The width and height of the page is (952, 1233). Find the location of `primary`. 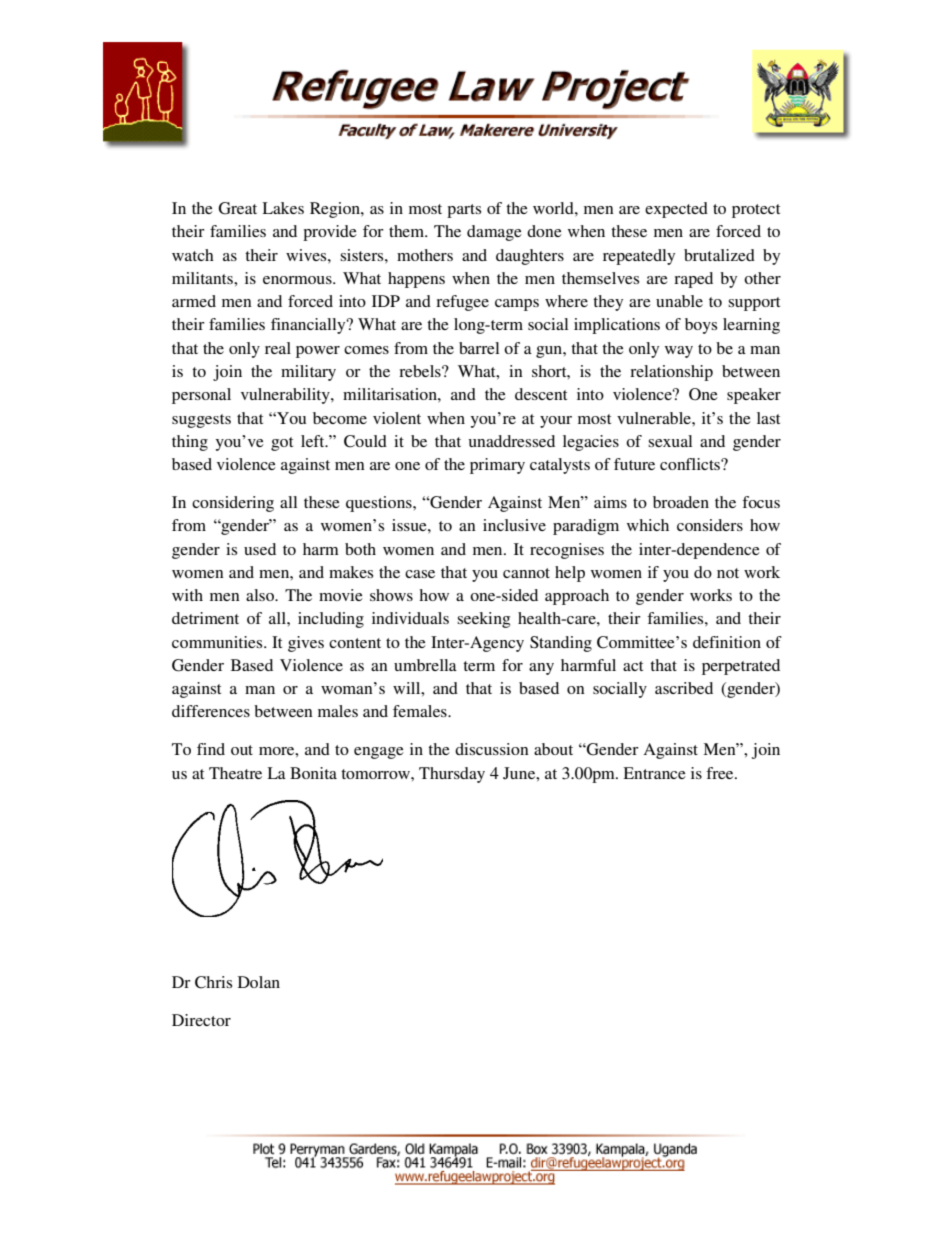

primary is located at coordinates (497, 466).
